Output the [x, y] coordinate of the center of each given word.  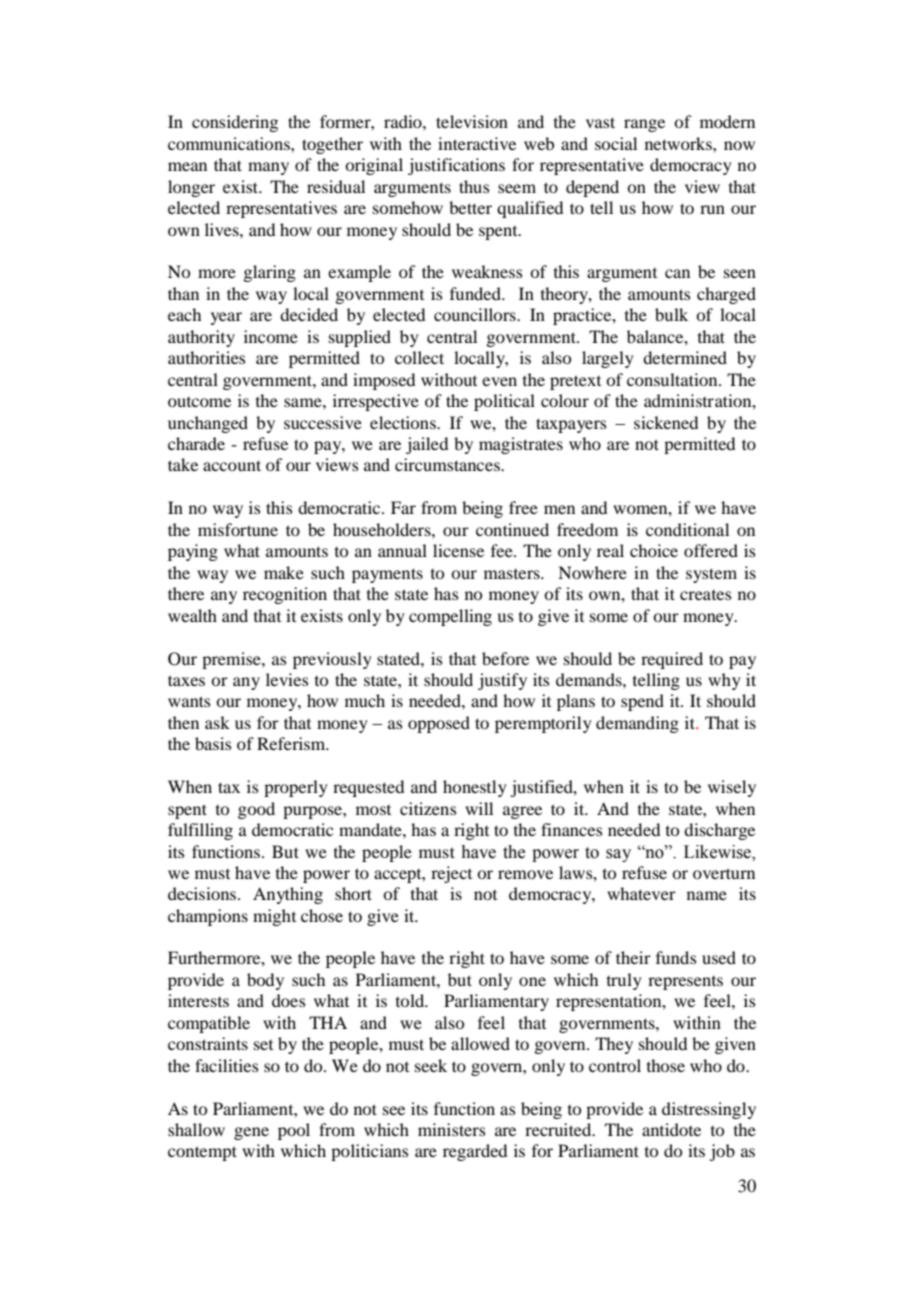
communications [230, 143]
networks [679, 143]
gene [251, 1133]
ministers [452, 1129]
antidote [671, 1129]
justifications [456, 166]
